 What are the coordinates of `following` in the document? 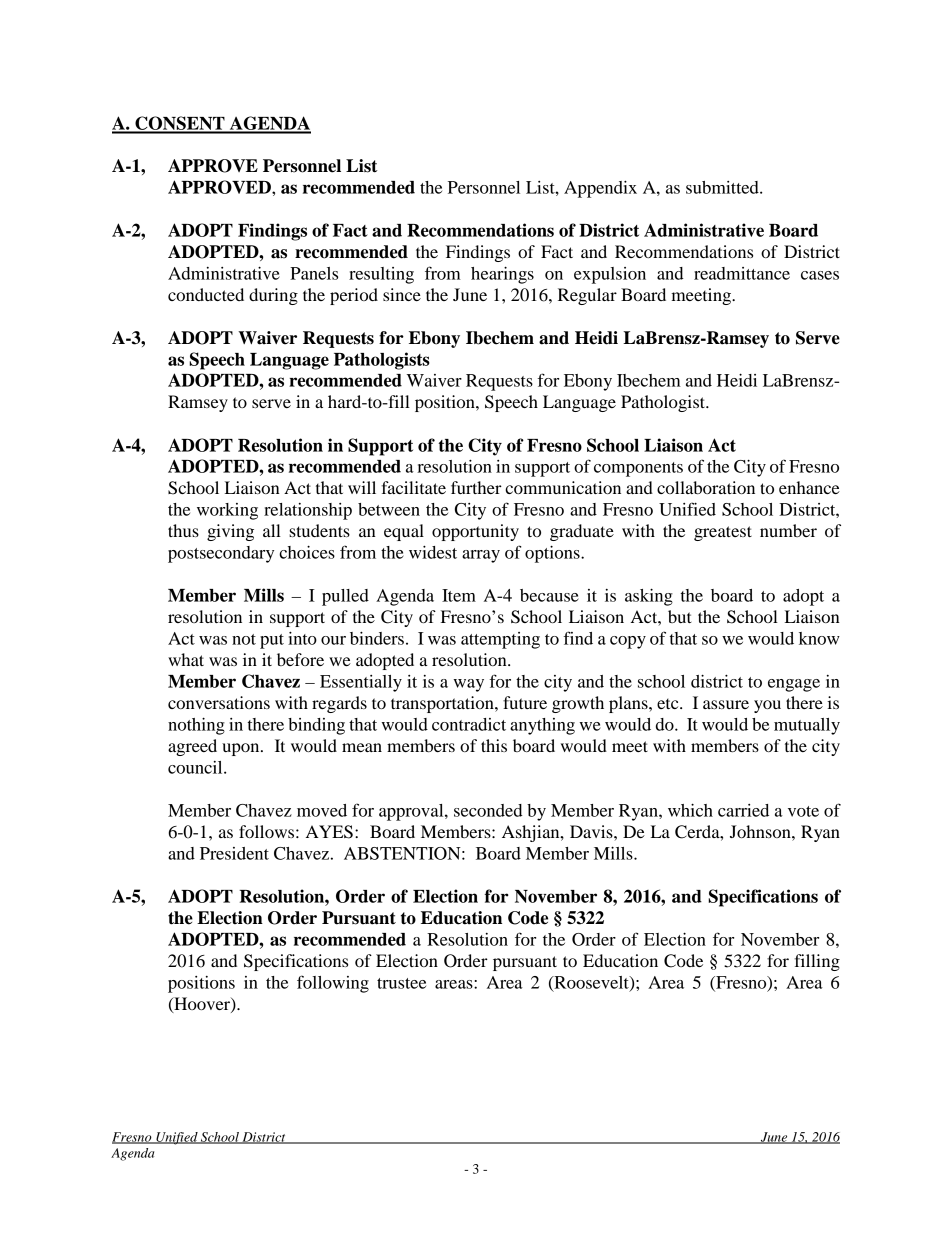 It's located at (333, 984).
